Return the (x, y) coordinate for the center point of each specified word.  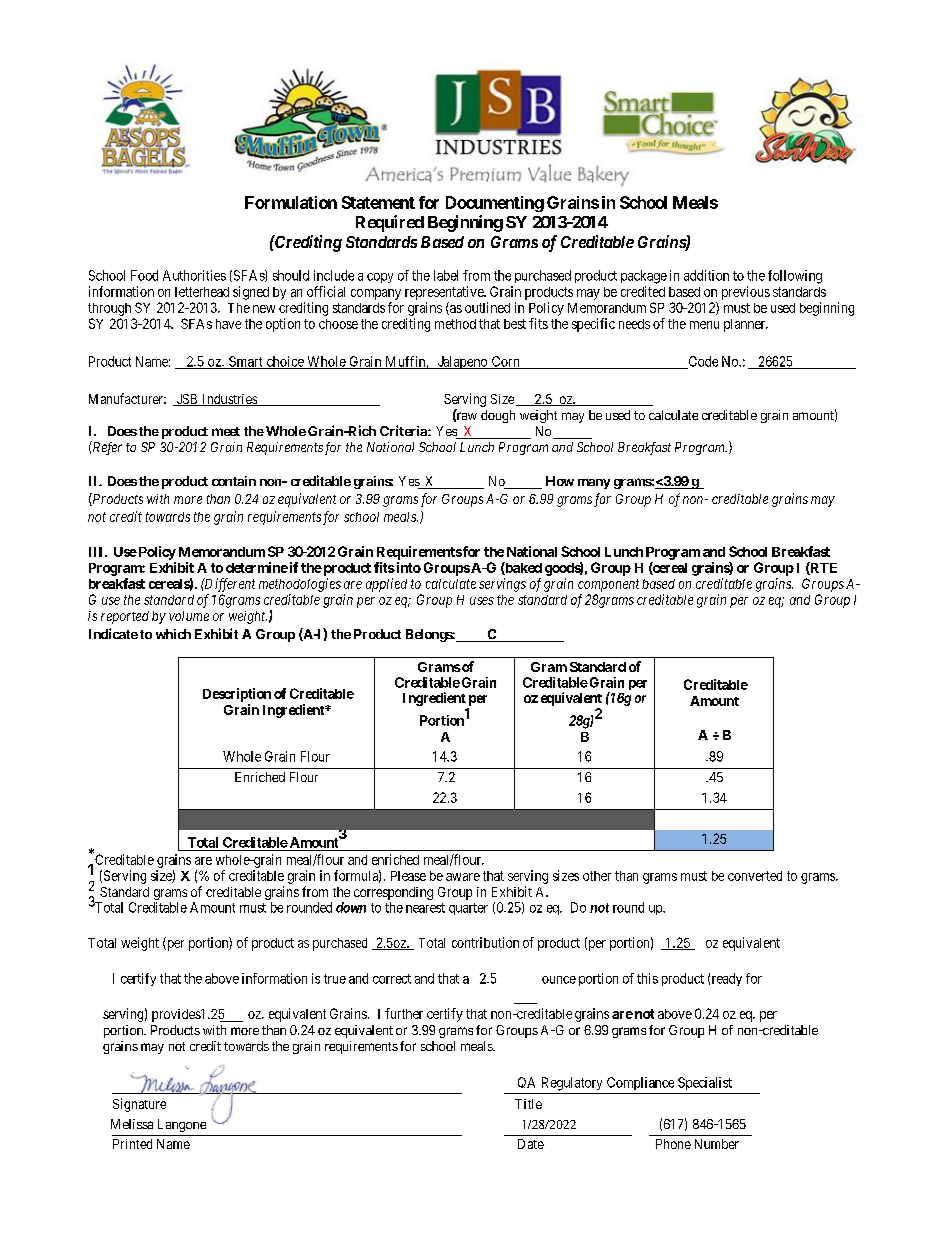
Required (390, 223)
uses (482, 601)
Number (717, 1144)
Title (528, 1104)
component (608, 585)
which (173, 634)
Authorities (194, 275)
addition (706, 275)
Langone (182, 1125)
